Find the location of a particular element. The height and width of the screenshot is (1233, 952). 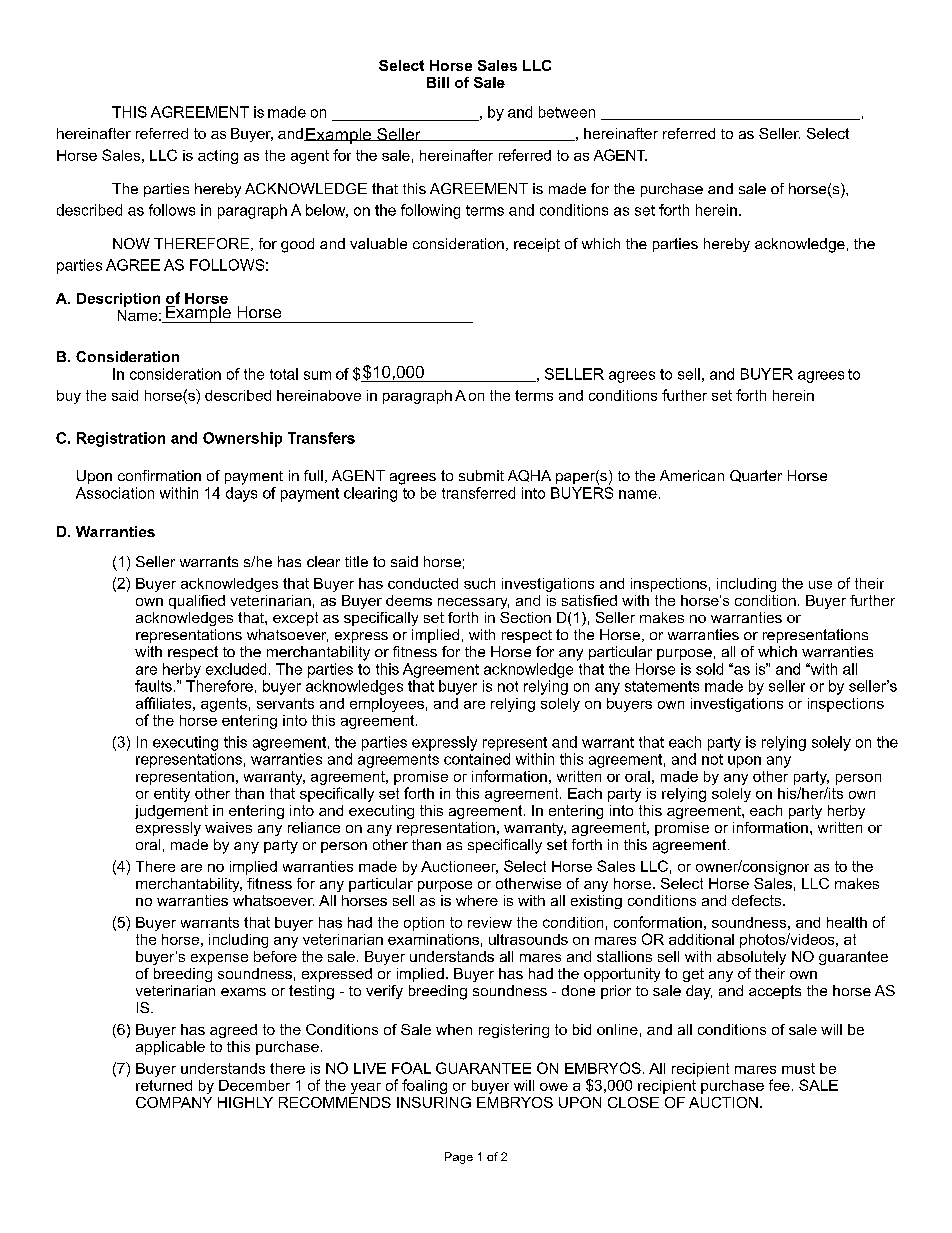

use is located at coordinates (820, 585).
